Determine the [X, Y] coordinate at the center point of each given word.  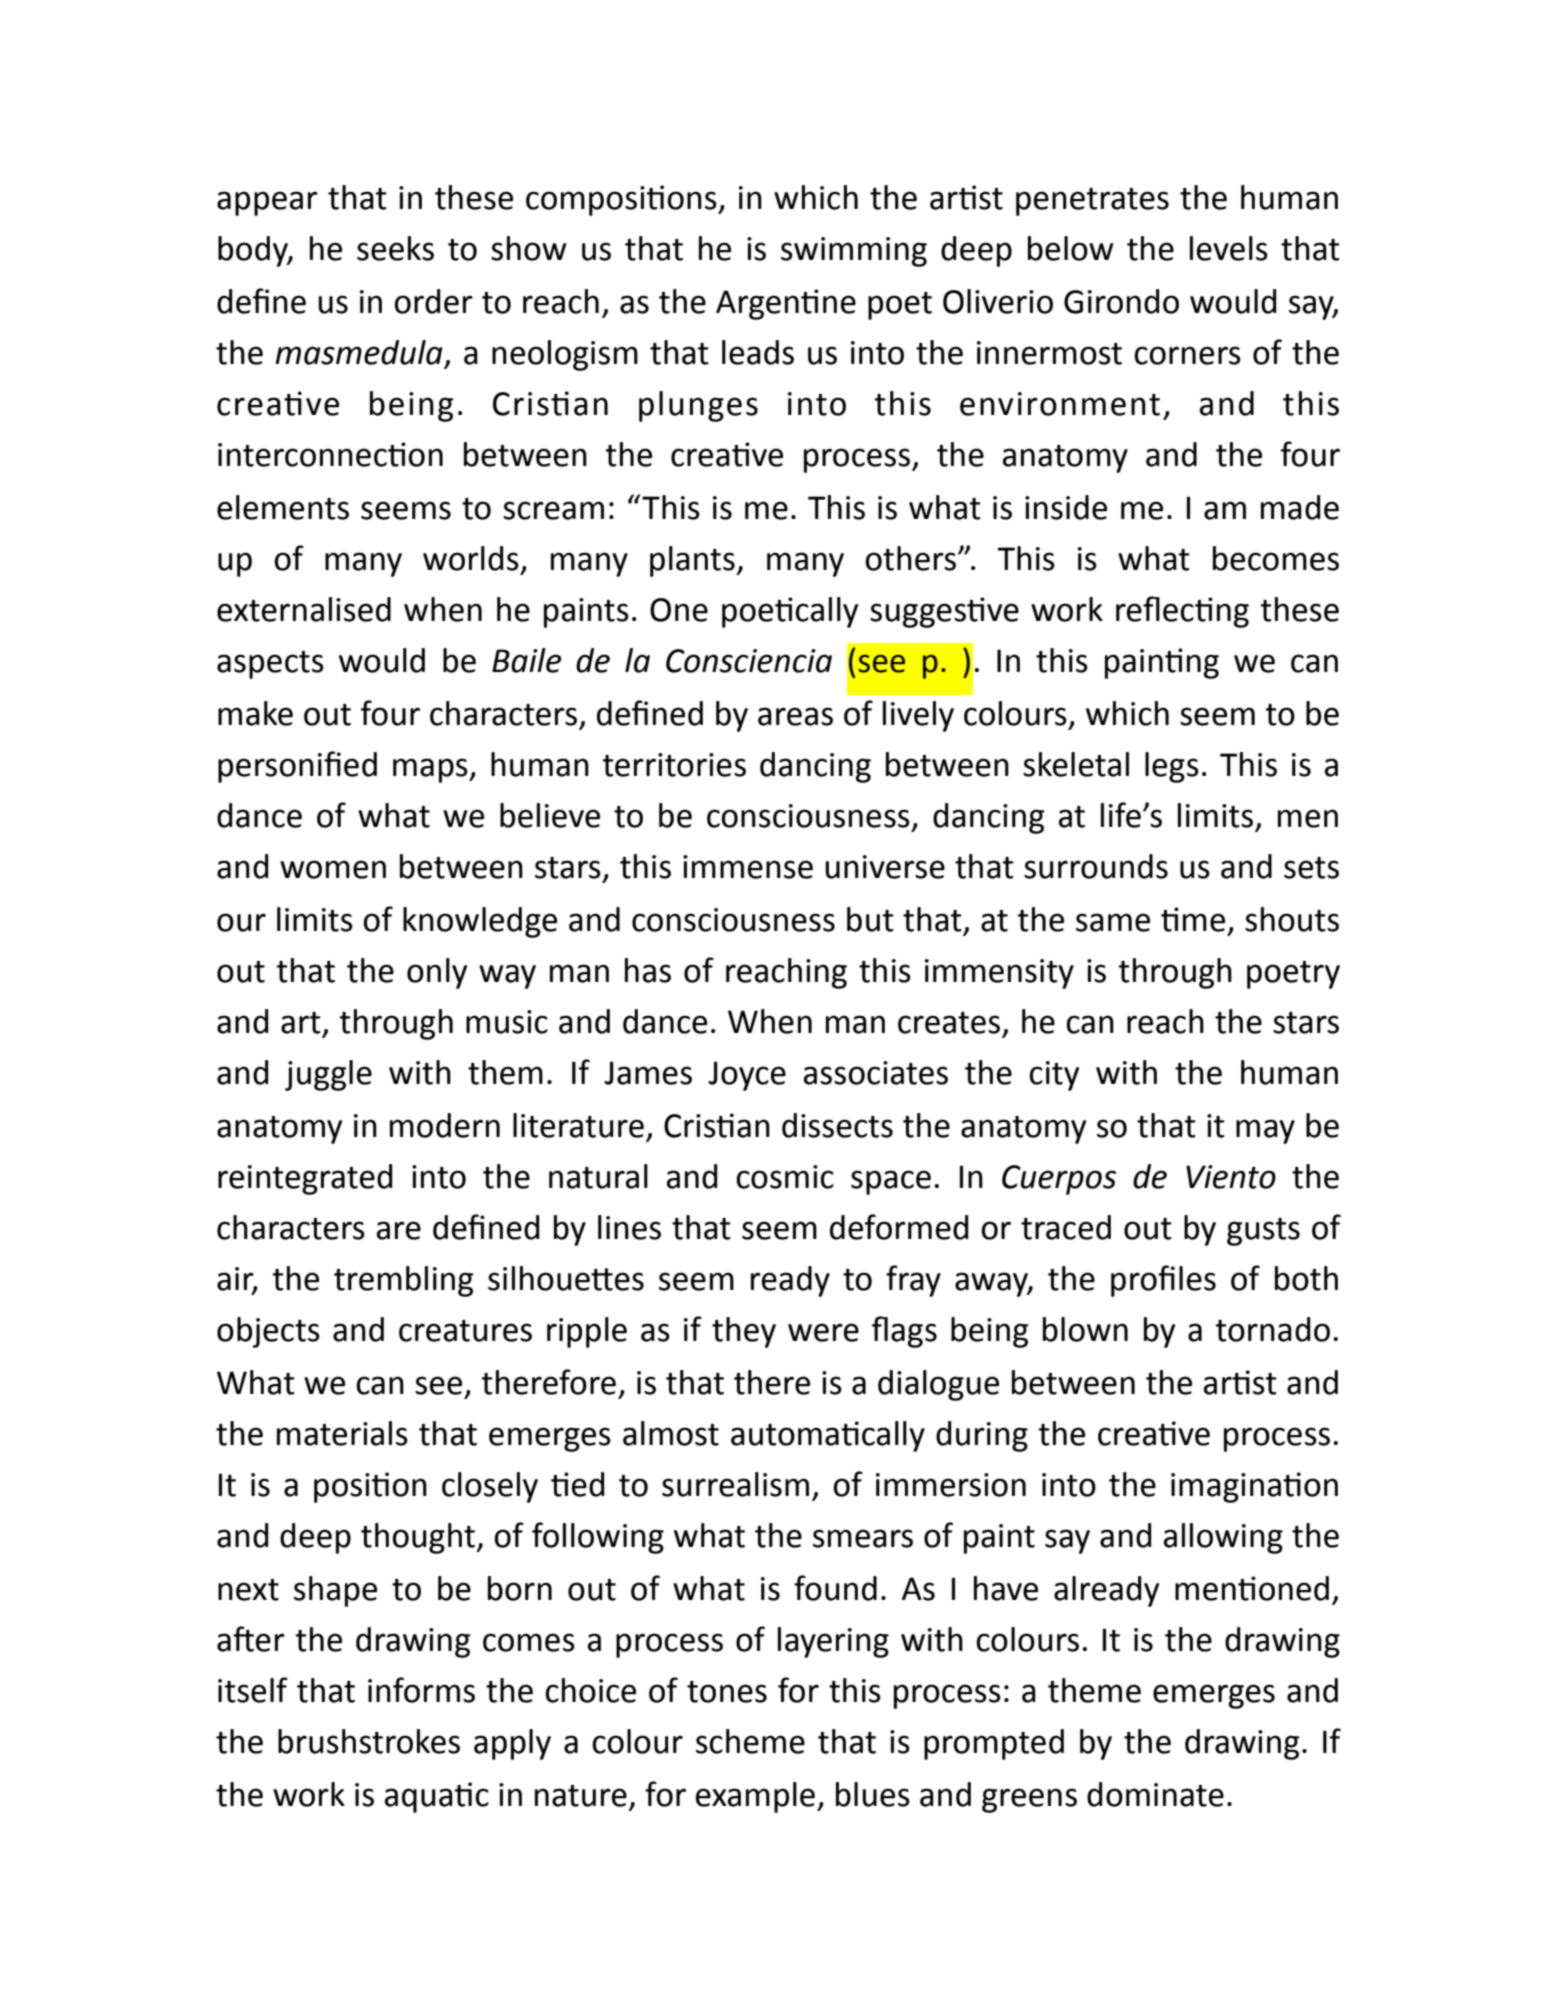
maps [431, 770]
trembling [403, 1281]
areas [795, 716]
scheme [750, 1741]
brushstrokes [369, 1741]
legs [1172, 767]
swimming [854, 252]
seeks [395, 248]
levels [1229, 248]
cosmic [785, 1177]
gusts [1263, 1232]
